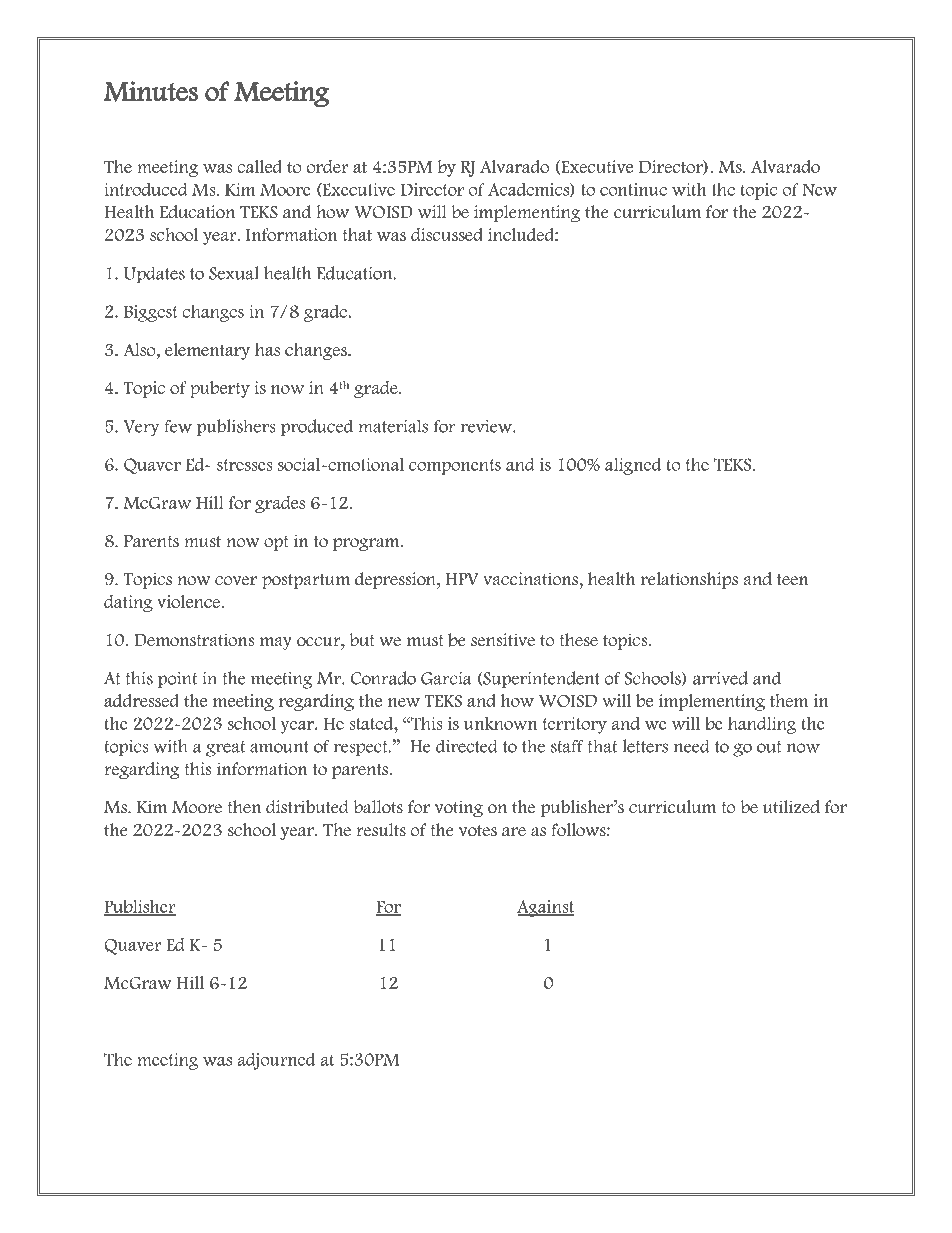 This screenshot has width=952, height=1233. I want to click on utilized, so click(791, 807).
